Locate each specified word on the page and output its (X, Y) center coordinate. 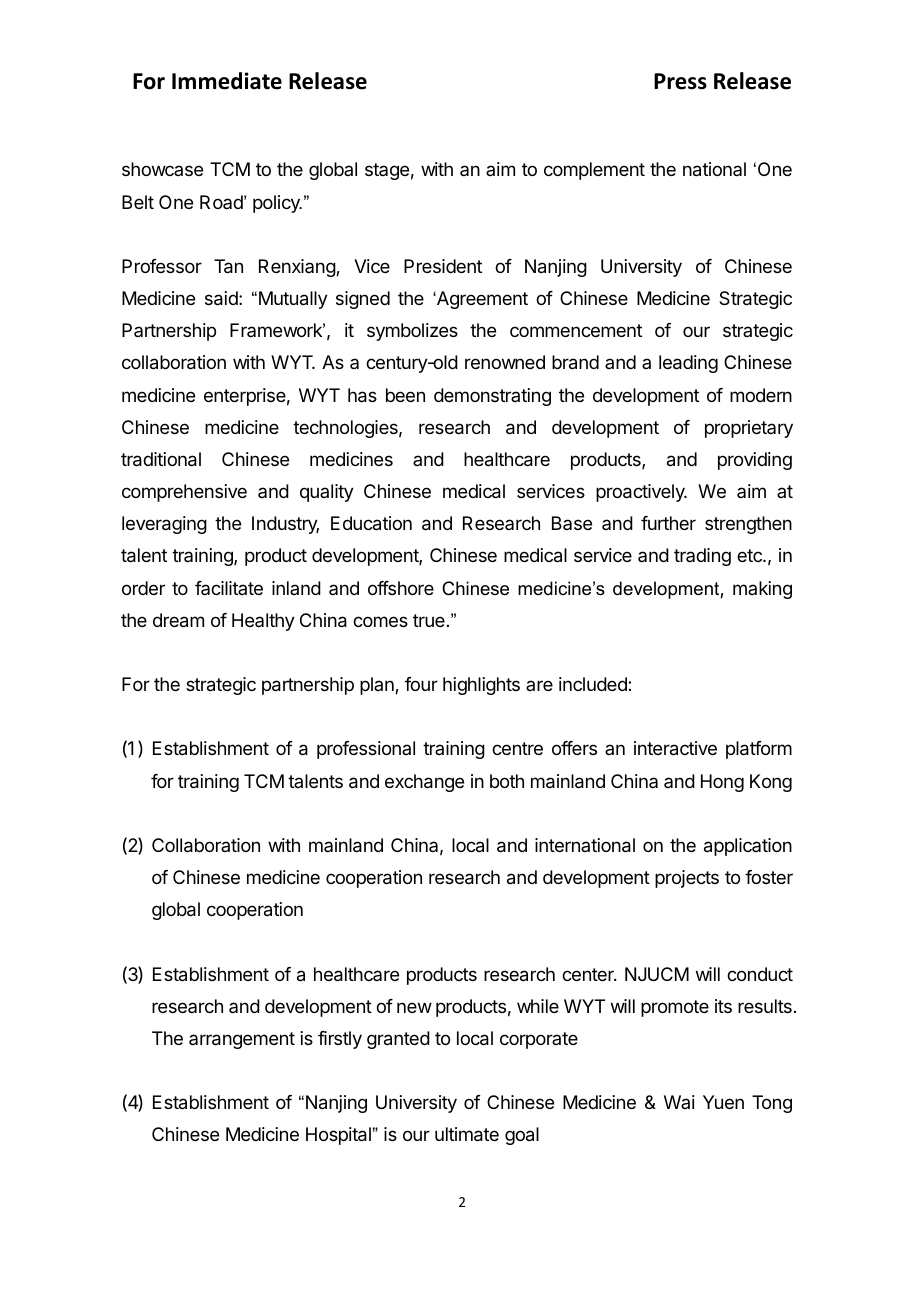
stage (387, 171)
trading (702, 557)
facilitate (229, 588)
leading (688, 364)
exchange (424, 783)
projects (687, 879)
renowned (505, 362)
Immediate (227, 81)
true (429, 620)
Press (680, 81)
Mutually (293, 300)
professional (366, 750)
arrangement (242, 1040)
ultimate (467, 1134)
